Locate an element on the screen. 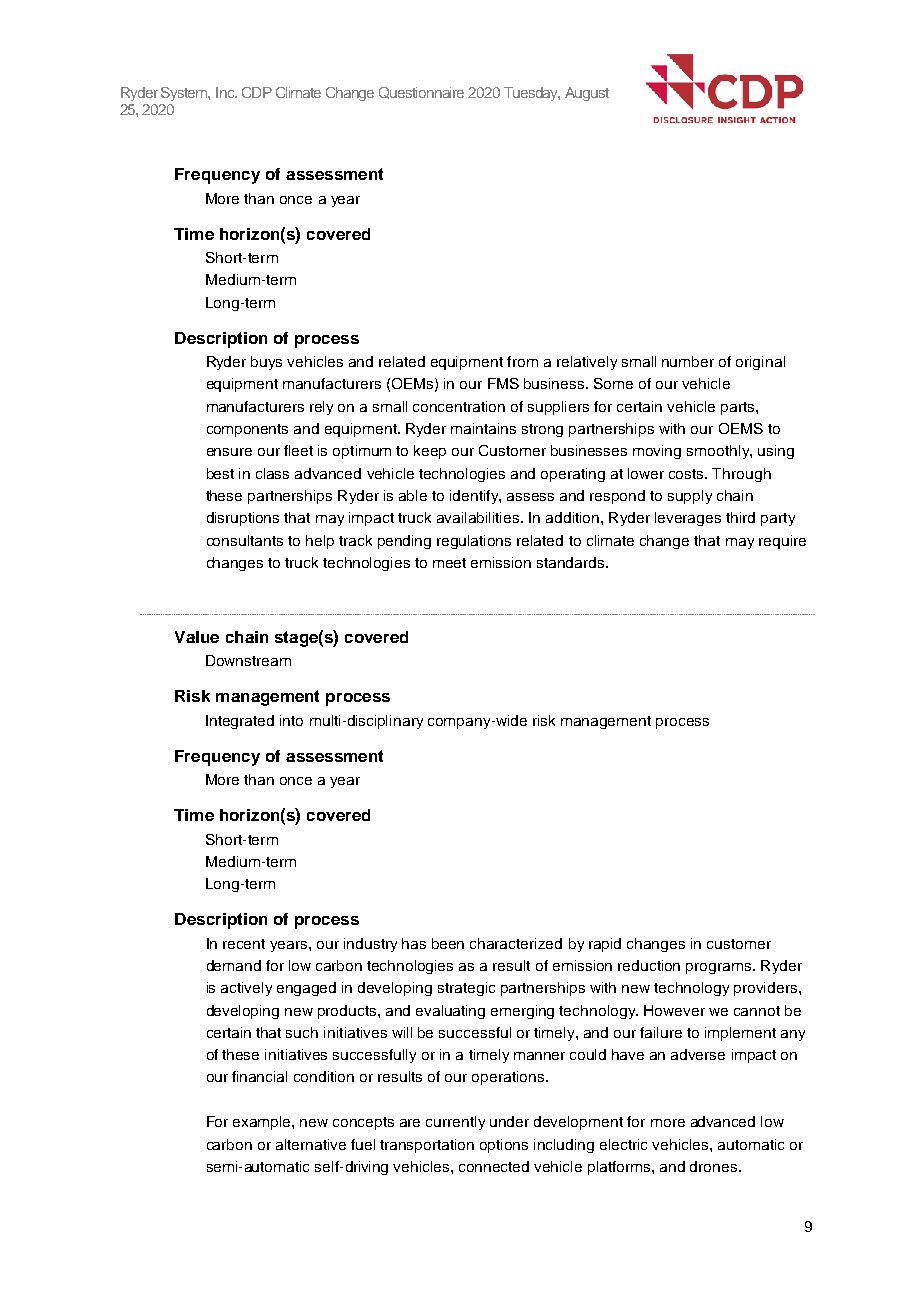 This screenshot has width=924, height=1308. leverages is located at coordinates (688, 519).
